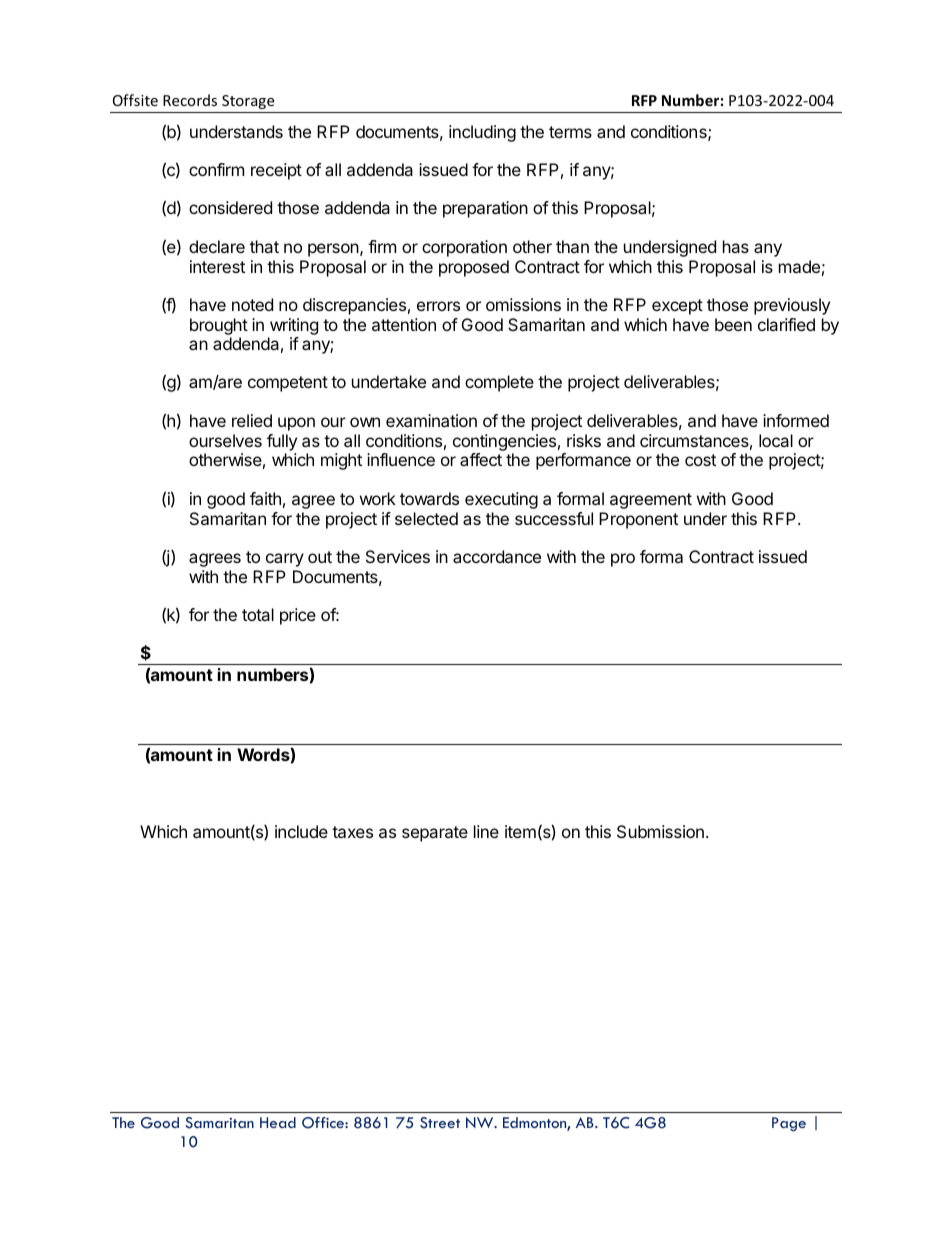  I want to click on terms, so click(570, 132).
